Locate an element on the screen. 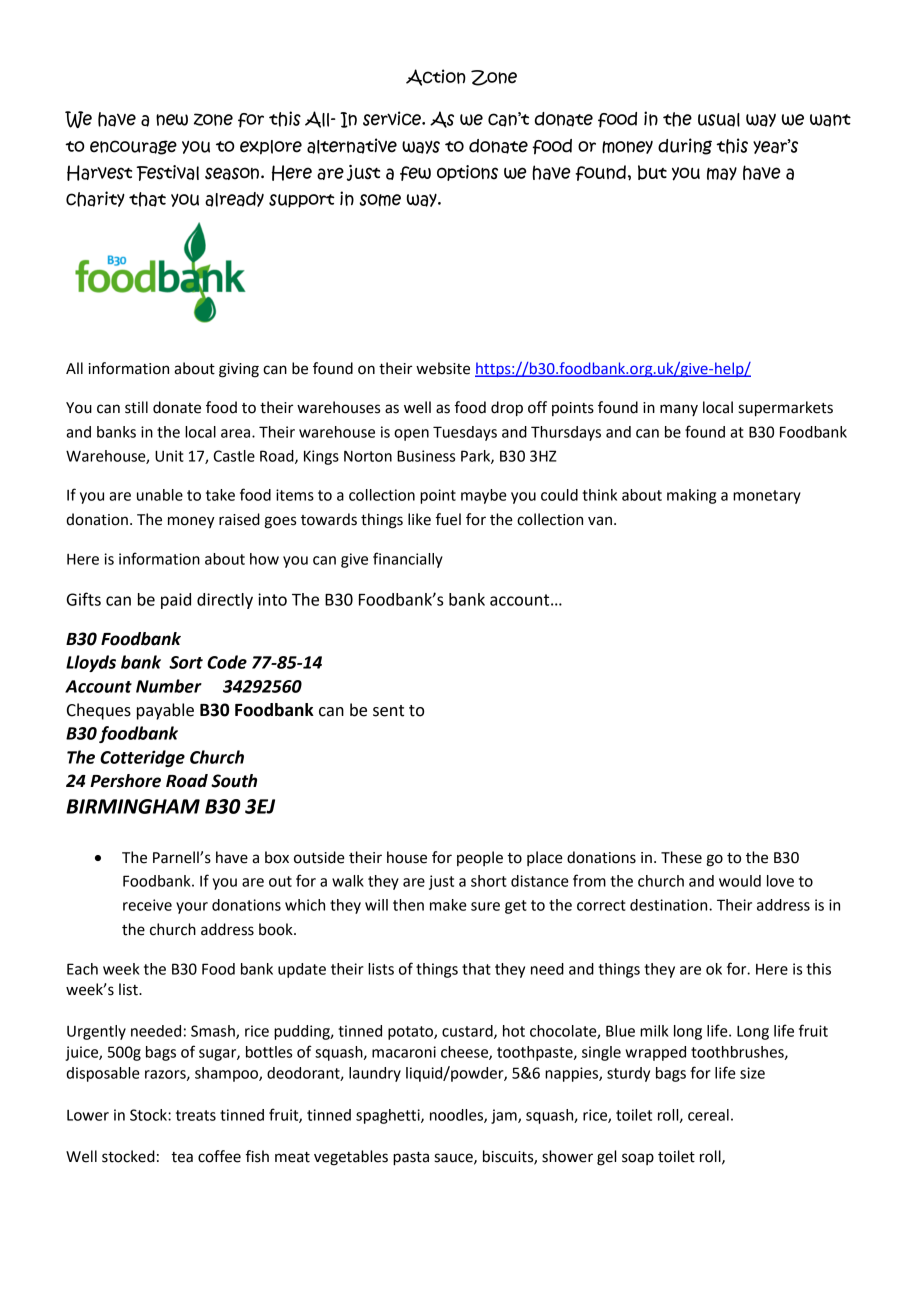  treats is located at coordinates (196, 1115).
